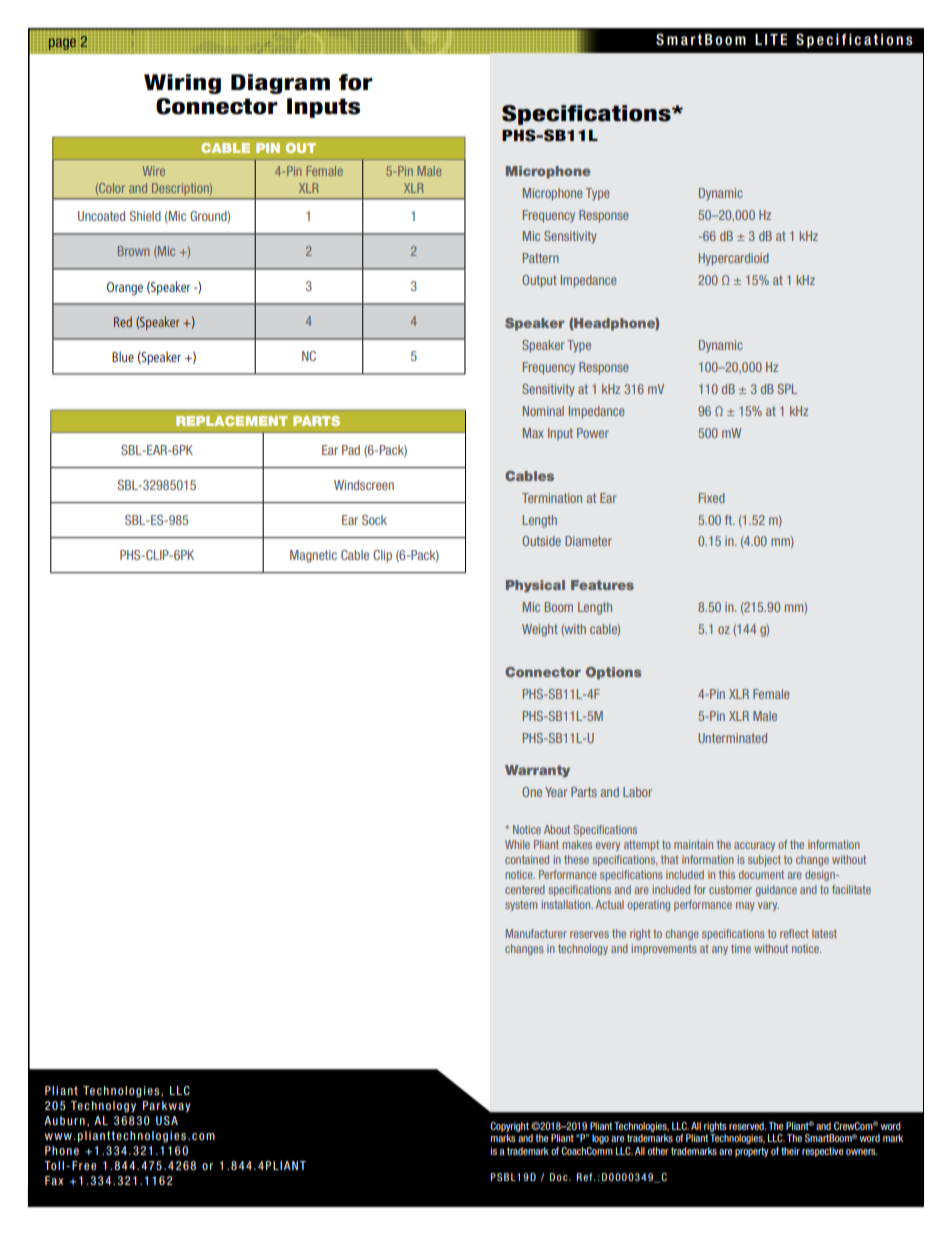 Image resolution: width=952 pixels, height=1233 pixels. Describe the element at coordinates (771, 39) in the page. I see `LITE` at that location.
